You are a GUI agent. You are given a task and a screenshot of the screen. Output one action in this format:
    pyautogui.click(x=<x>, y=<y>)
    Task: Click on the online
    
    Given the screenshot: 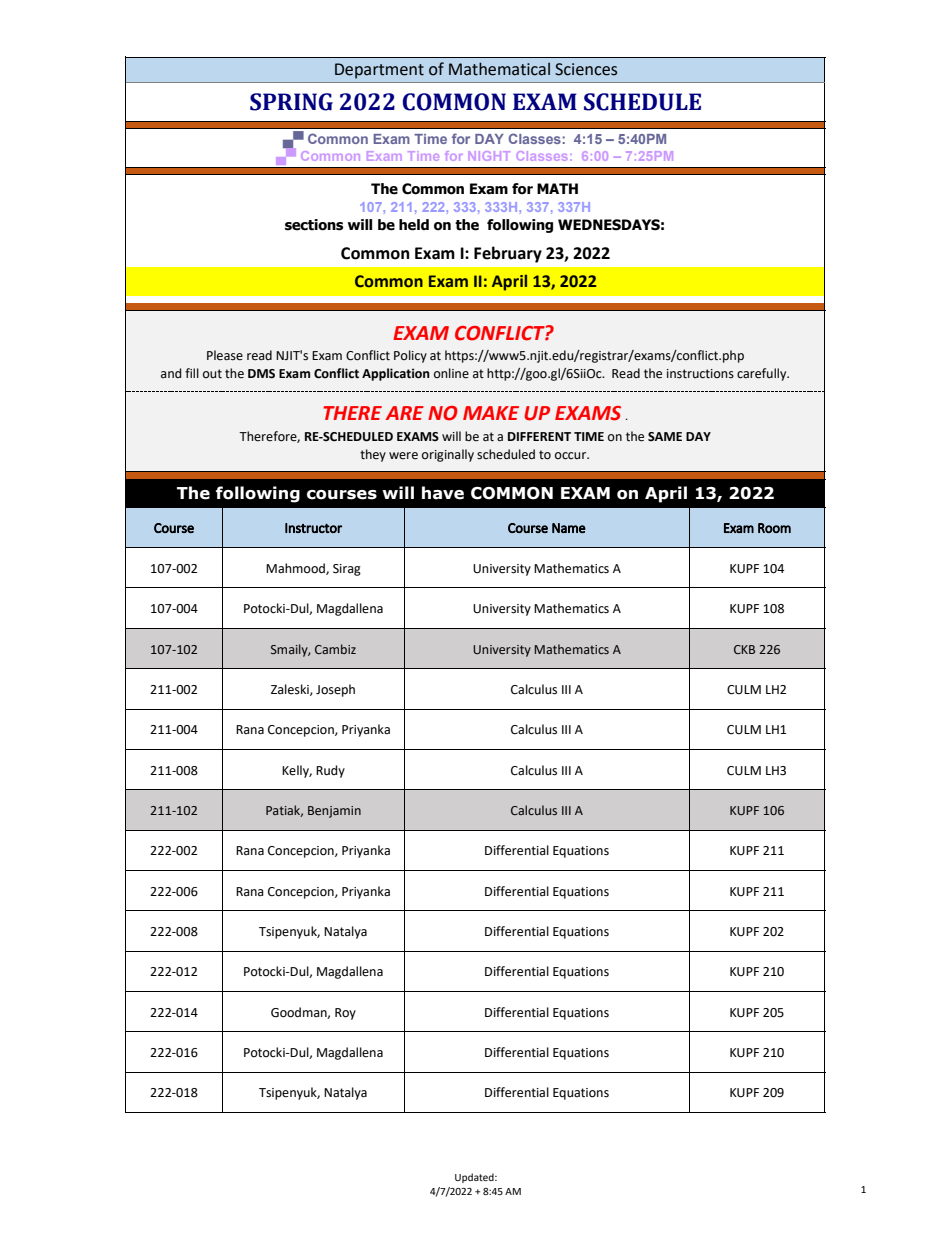 What is the action you would take?
    pyautogui.click(x=451, y=373)
